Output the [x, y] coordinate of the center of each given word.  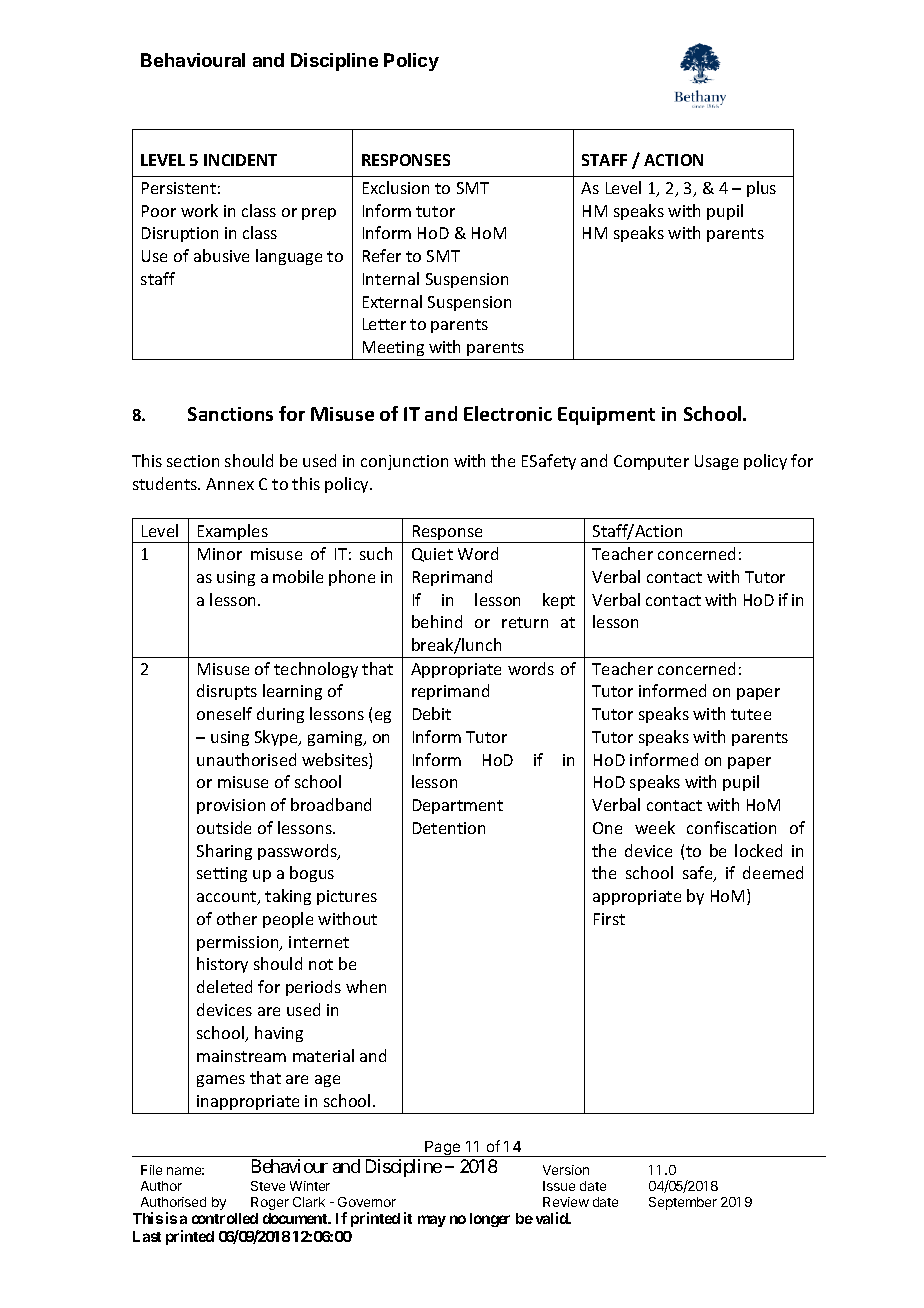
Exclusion [396, 187]
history [222, 965]
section [193, 461]
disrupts [227, 692]
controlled [225, 1218]
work [199, 210]
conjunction [404, 462]
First [609, 919]
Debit [432, 713]
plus [761, 189]
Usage [716, 462]
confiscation [731, 827]
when [366, 986]
